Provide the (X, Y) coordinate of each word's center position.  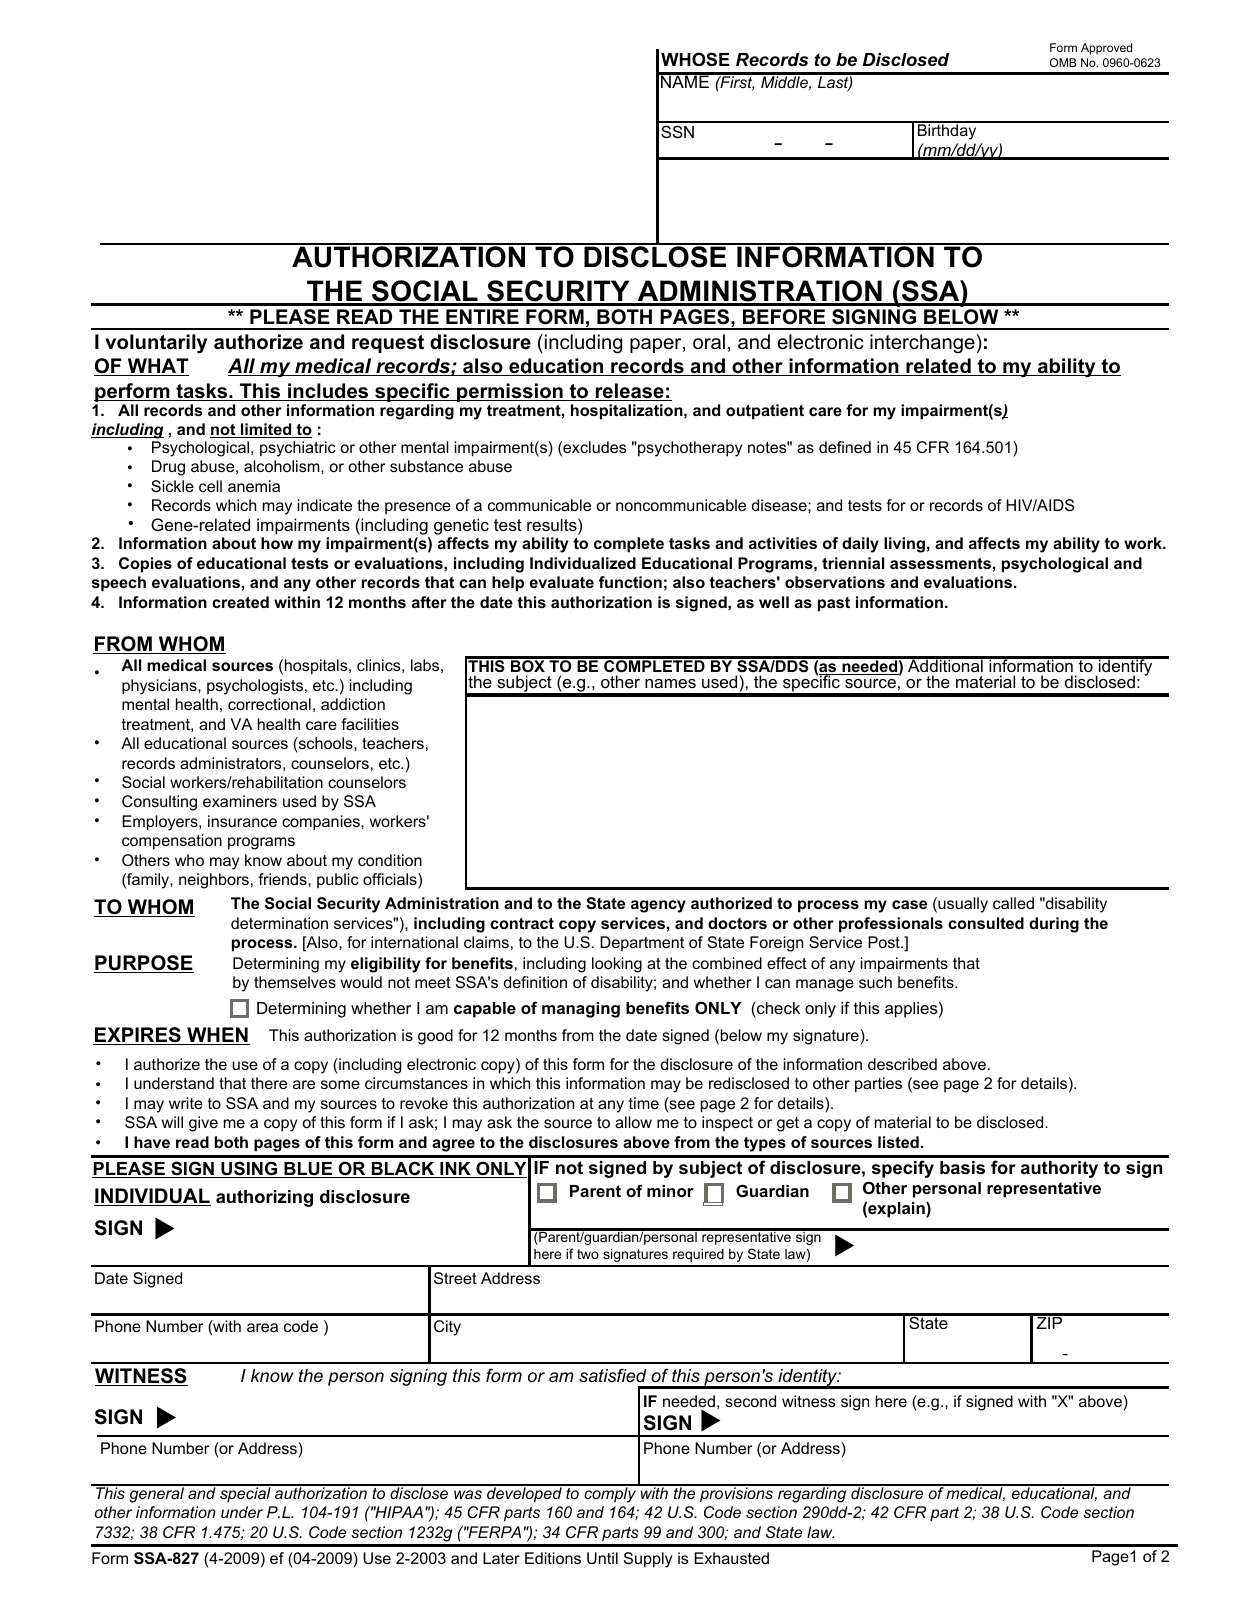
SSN (677, 131)
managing (581, 1010)
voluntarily (156, 344)
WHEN (217, 1036)
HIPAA (398, 1512)
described (902, 1064)
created (240, 602)
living (904, 545)
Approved (1106, 49)
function (630, 582)
